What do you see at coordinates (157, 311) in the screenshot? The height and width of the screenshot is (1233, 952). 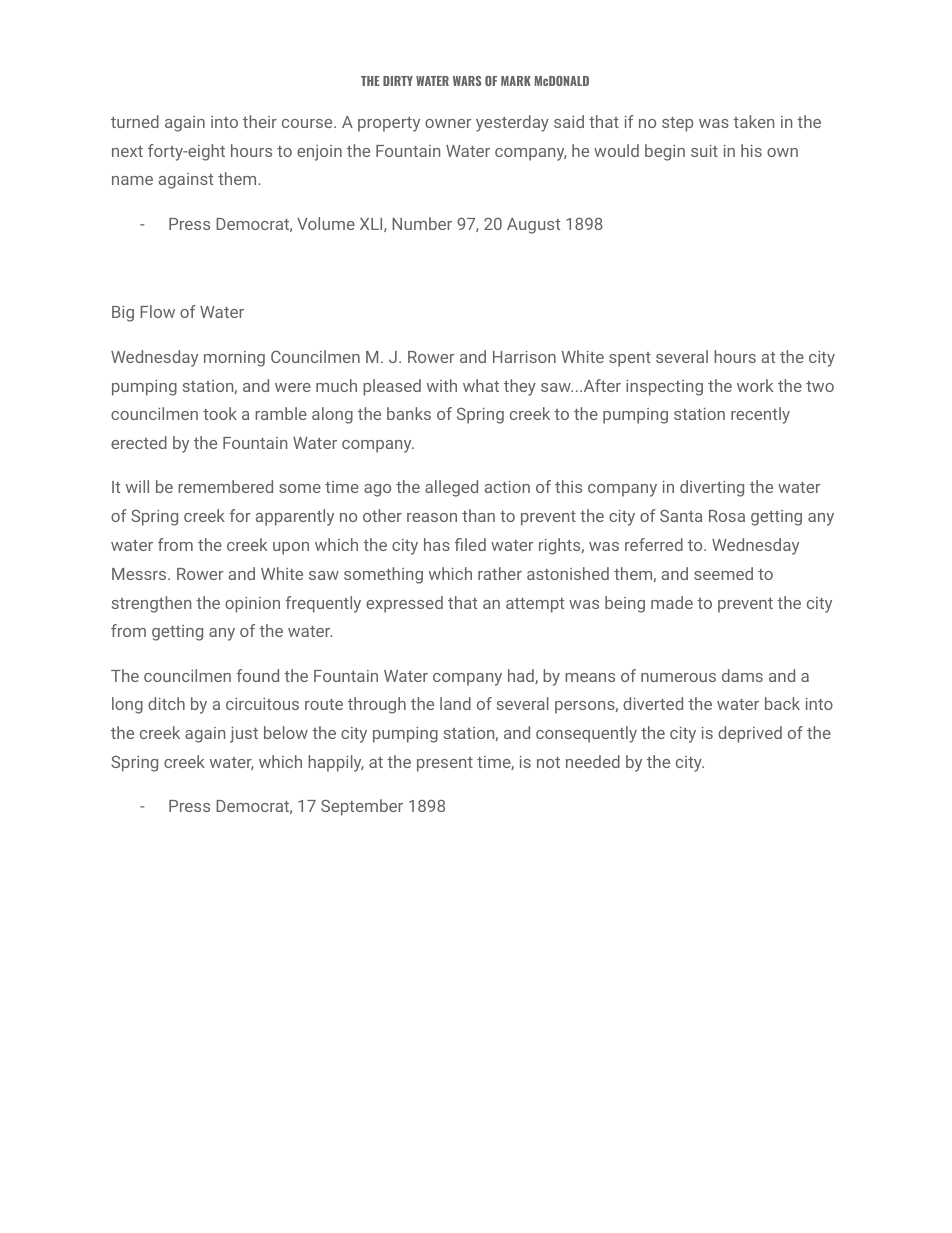 I see `Flow` at bounding box center [157, 311].
